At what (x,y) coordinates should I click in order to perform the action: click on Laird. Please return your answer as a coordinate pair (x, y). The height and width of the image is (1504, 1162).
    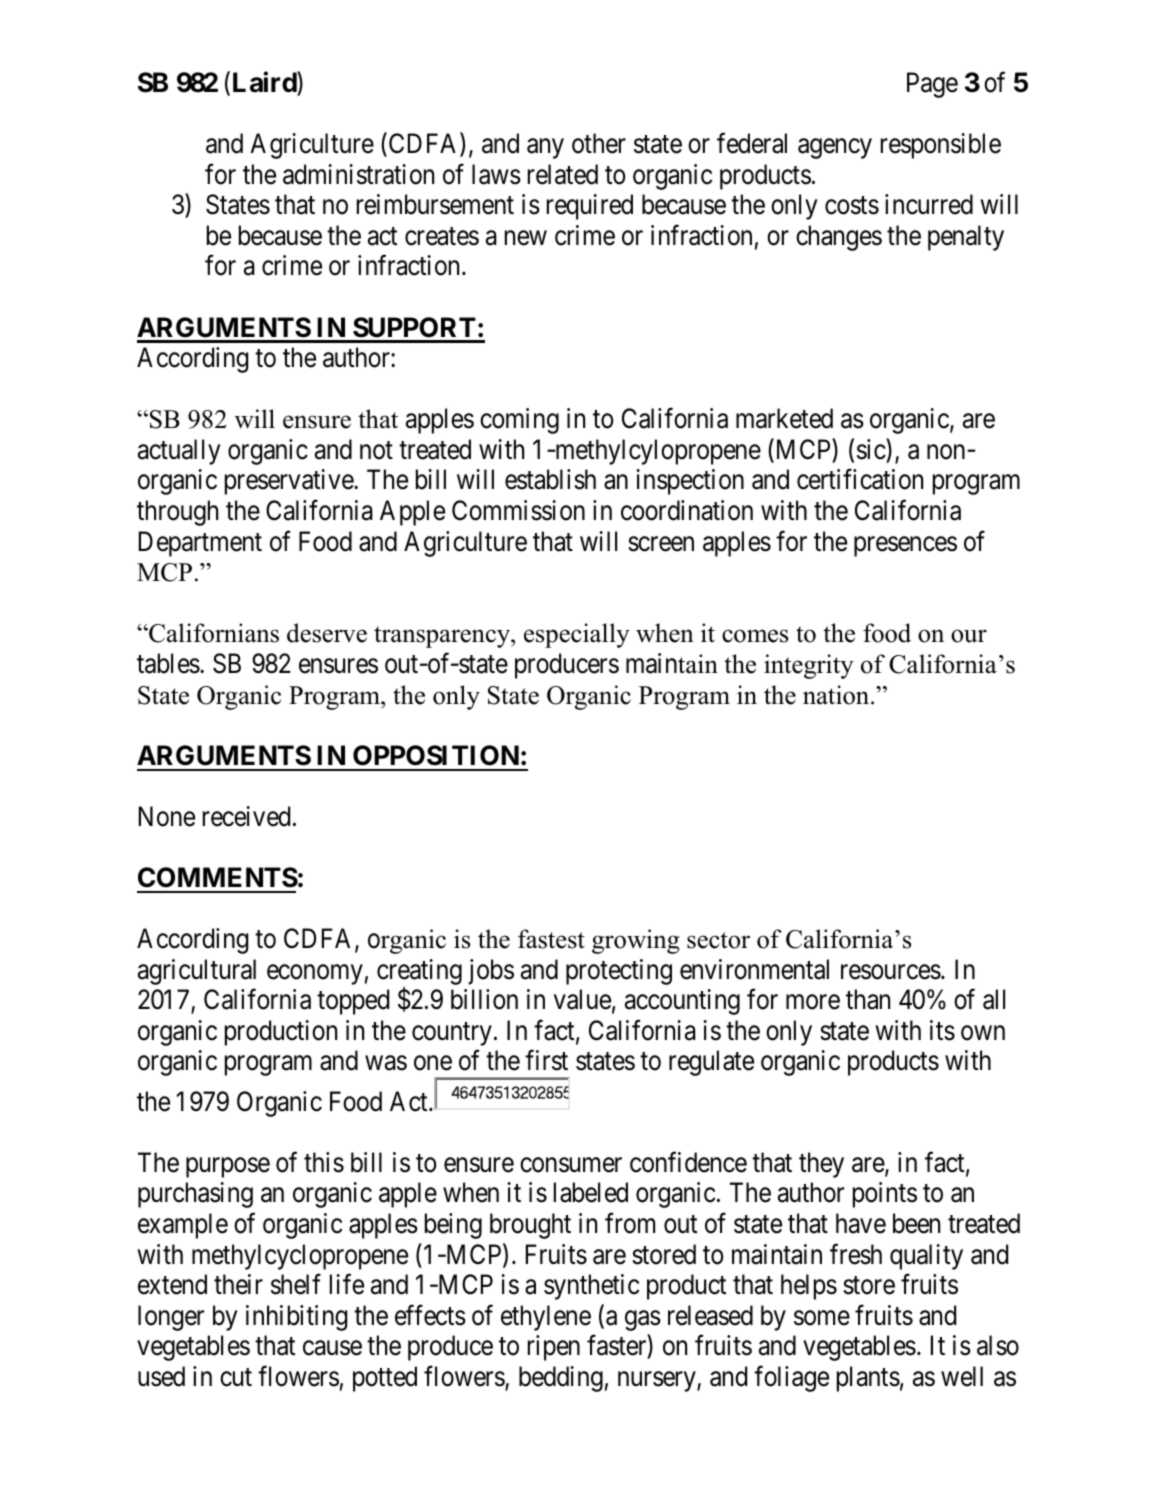
    Looking at the image, I should click on (265, 83).
